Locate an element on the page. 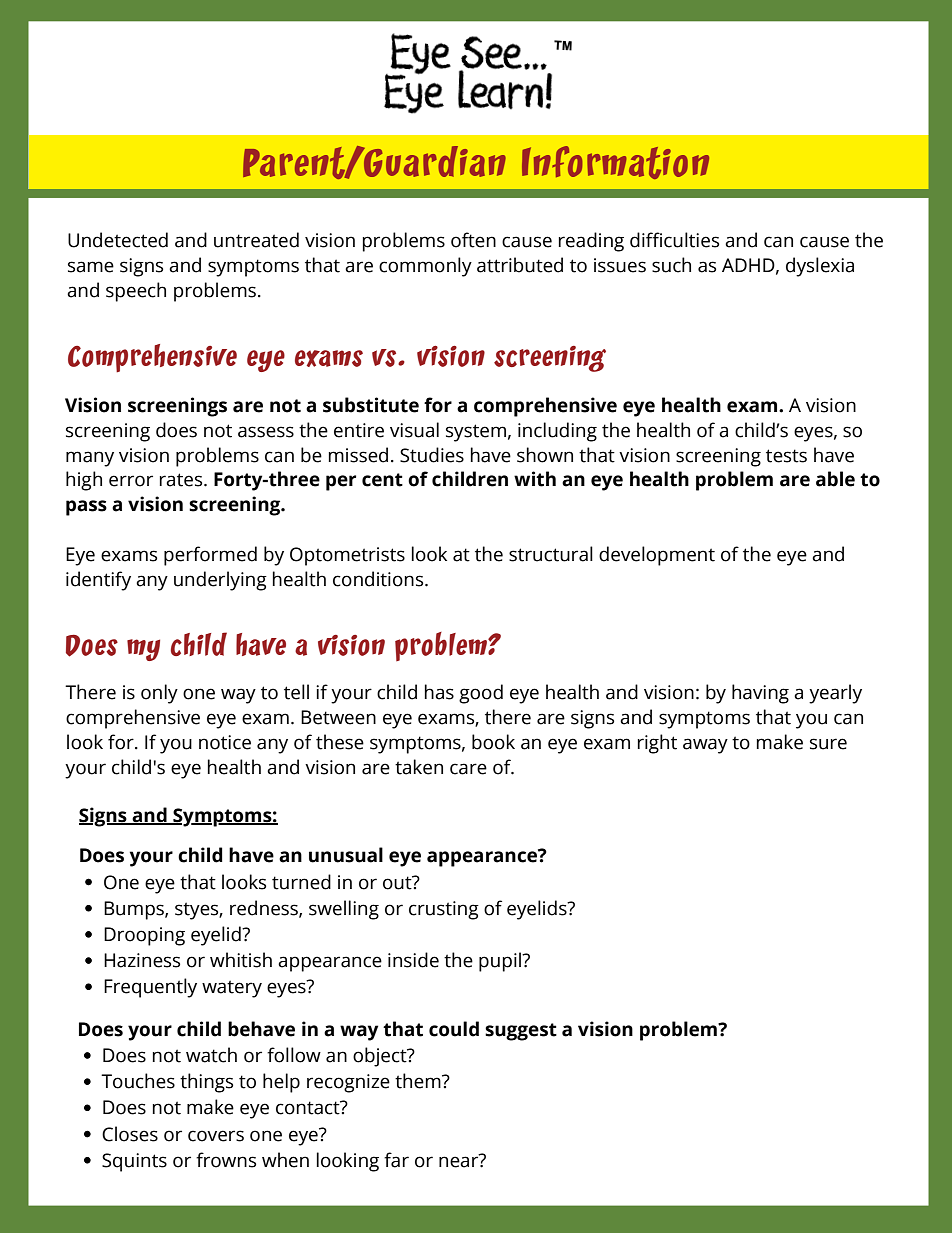 The image size is (952, 1233). Undetected is located at coordinates (118, 240).
